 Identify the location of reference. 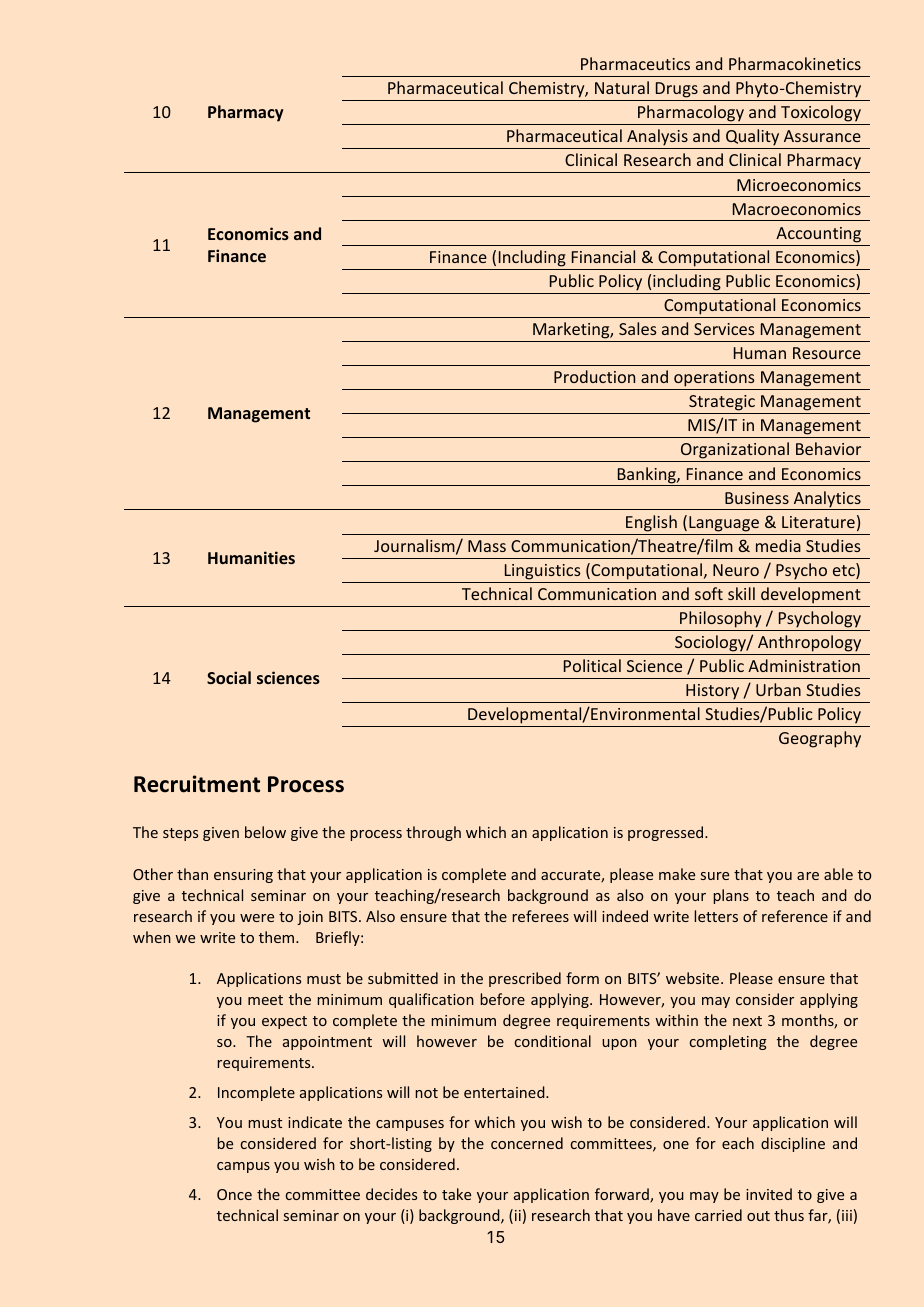
(795, 916).
